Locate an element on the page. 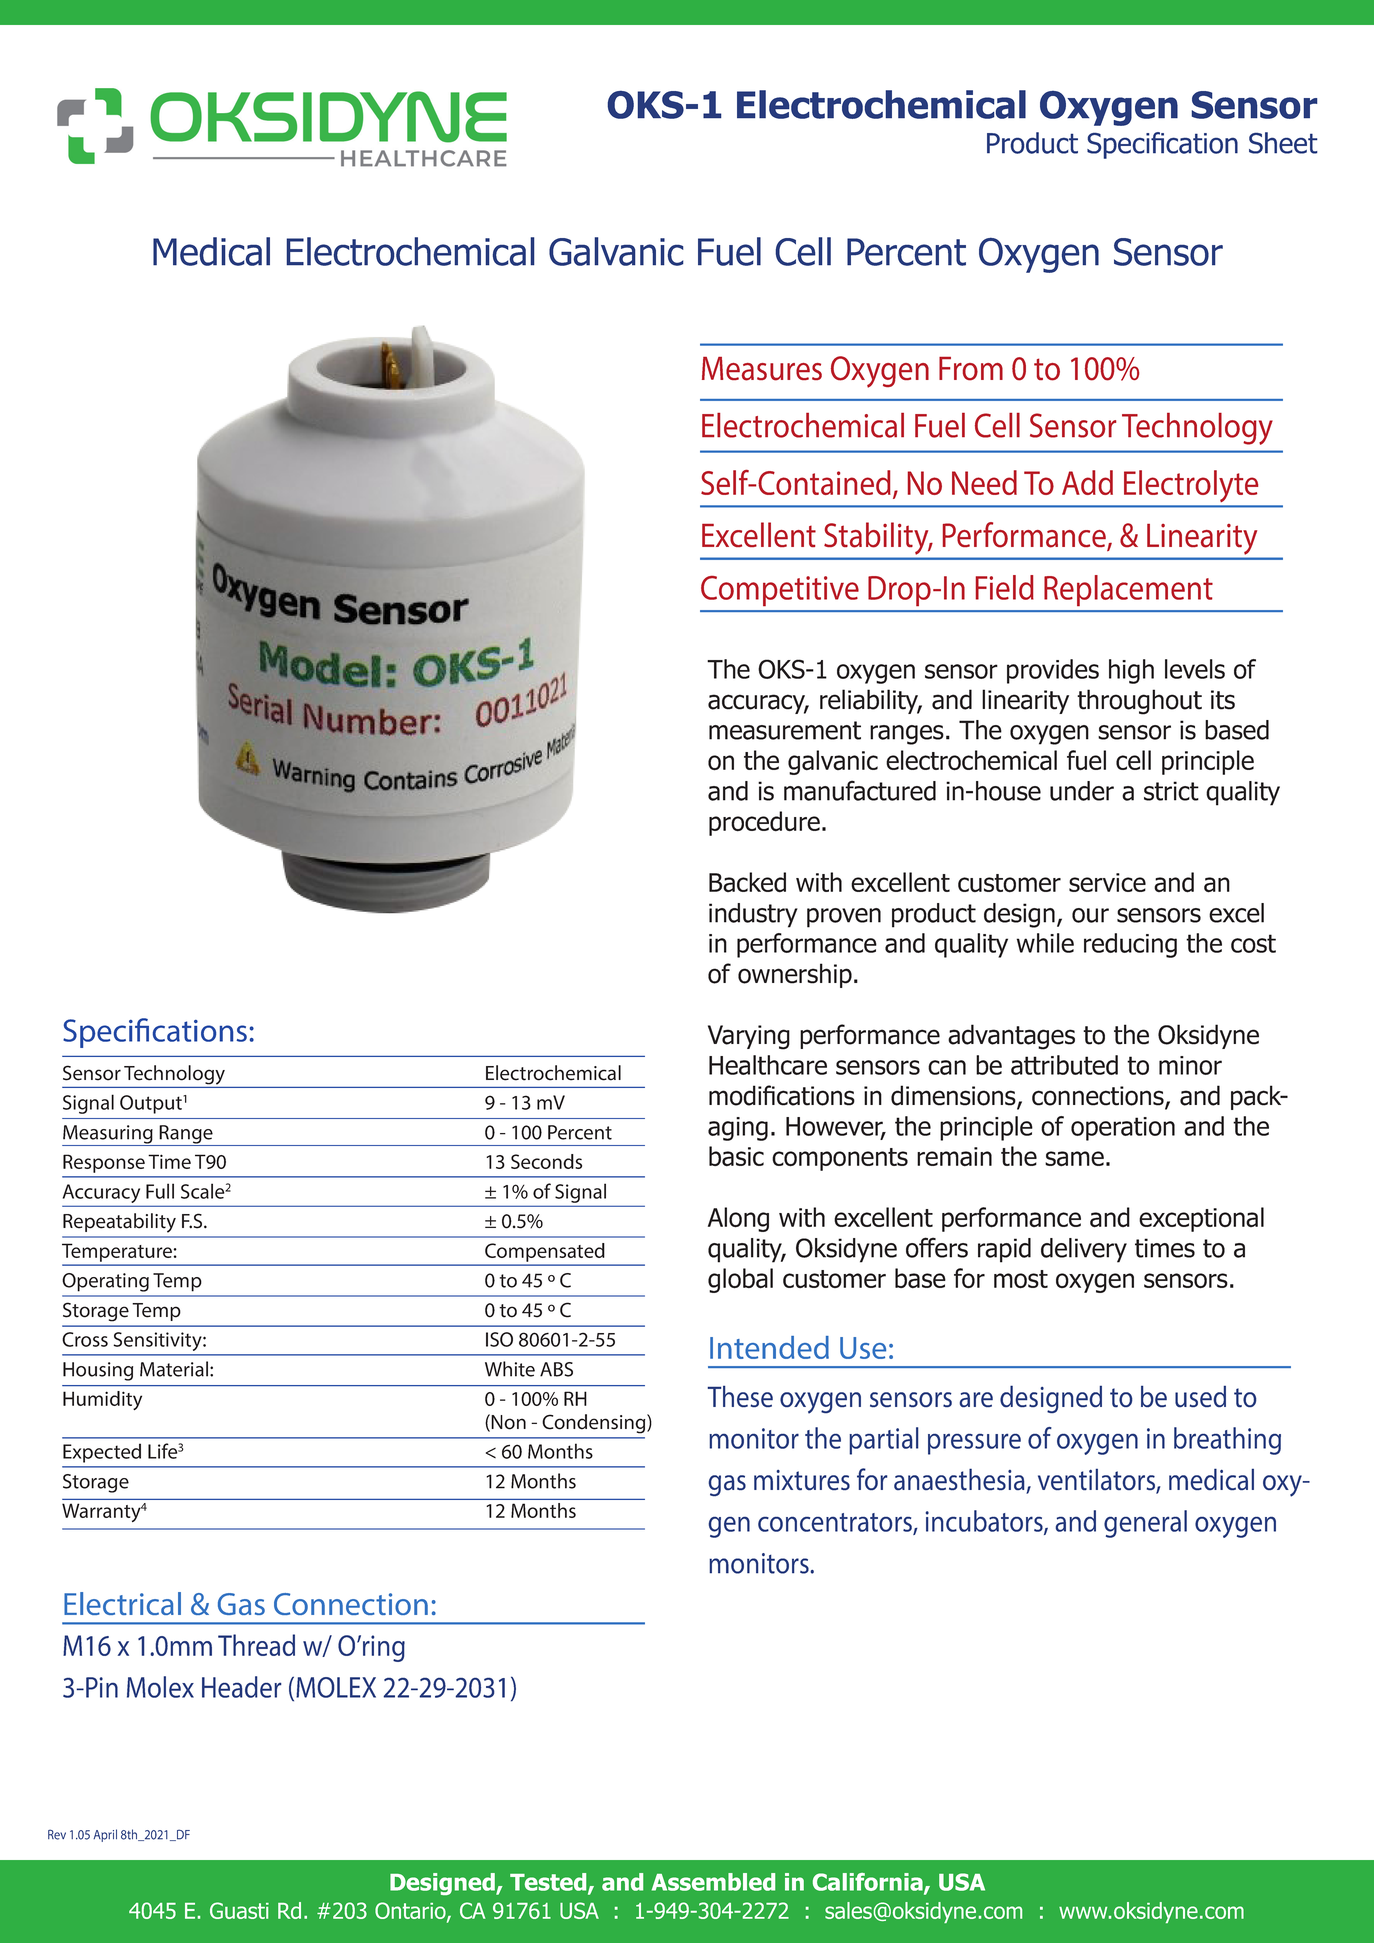 This page has width=1374, height=1943. strict is located at coordinates (1171, 791).
